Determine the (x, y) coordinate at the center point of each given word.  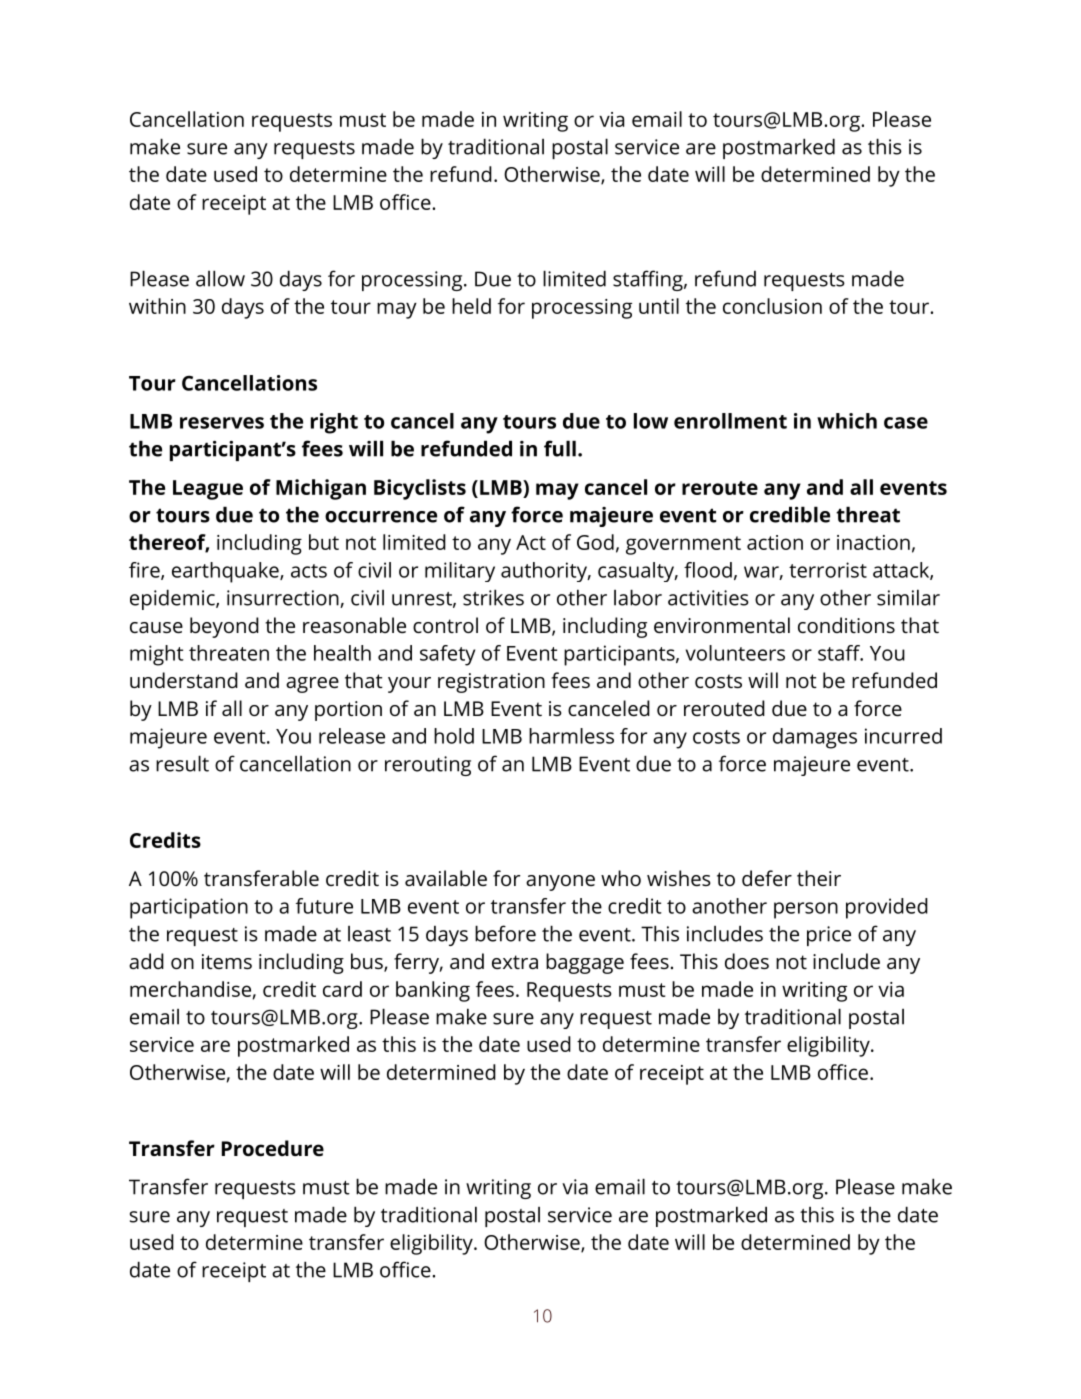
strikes (493, 597)
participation (189, 908)
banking (433, 991)
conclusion (772, 306)
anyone (560, 883)
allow (220, 278)
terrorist (828, 570)
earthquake (226, 572)
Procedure (273, 1148)
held (471, 306)
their (819, 878)
